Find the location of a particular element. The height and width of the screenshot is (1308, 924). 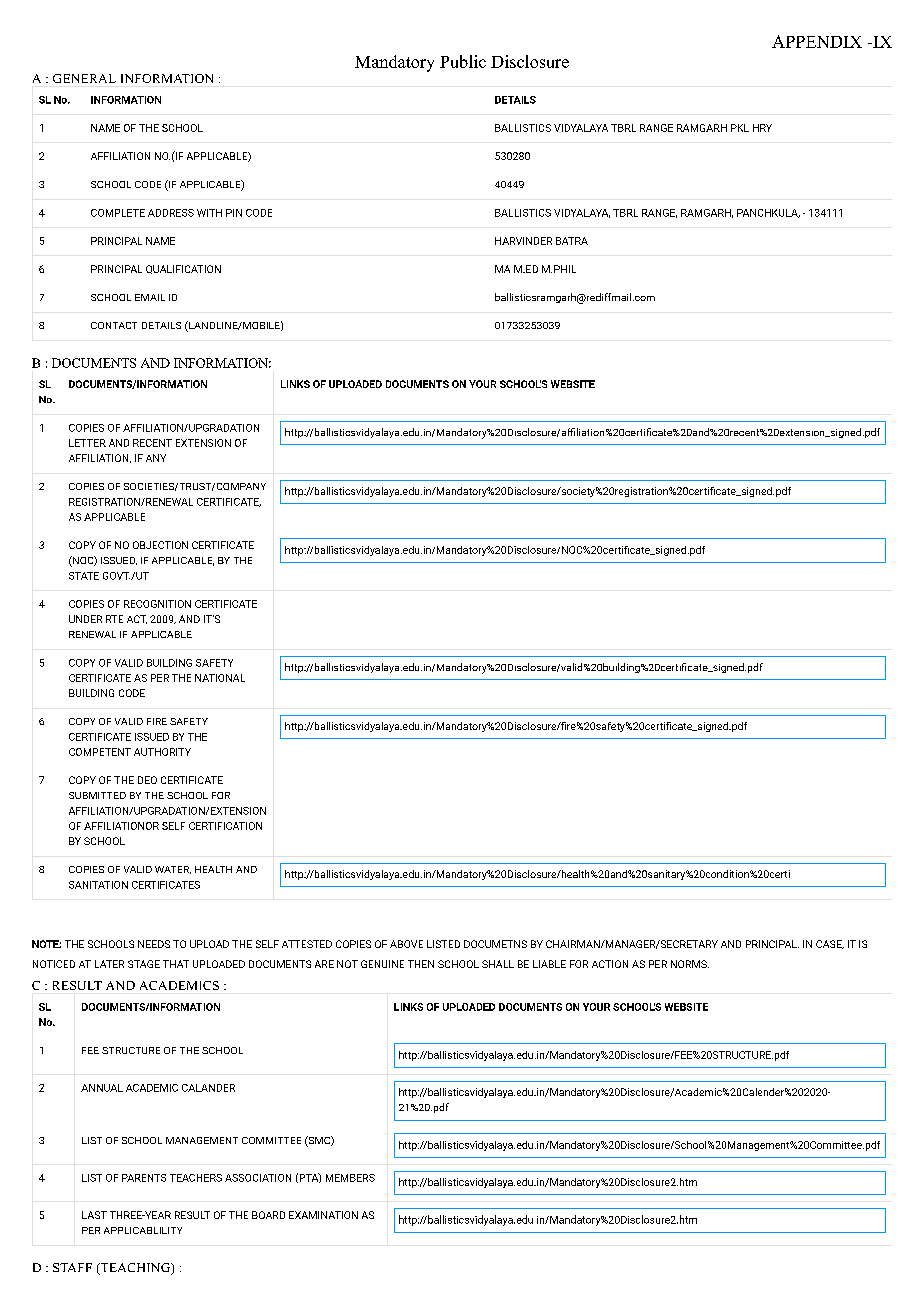

RTE is located at coordinates (114, 619).
